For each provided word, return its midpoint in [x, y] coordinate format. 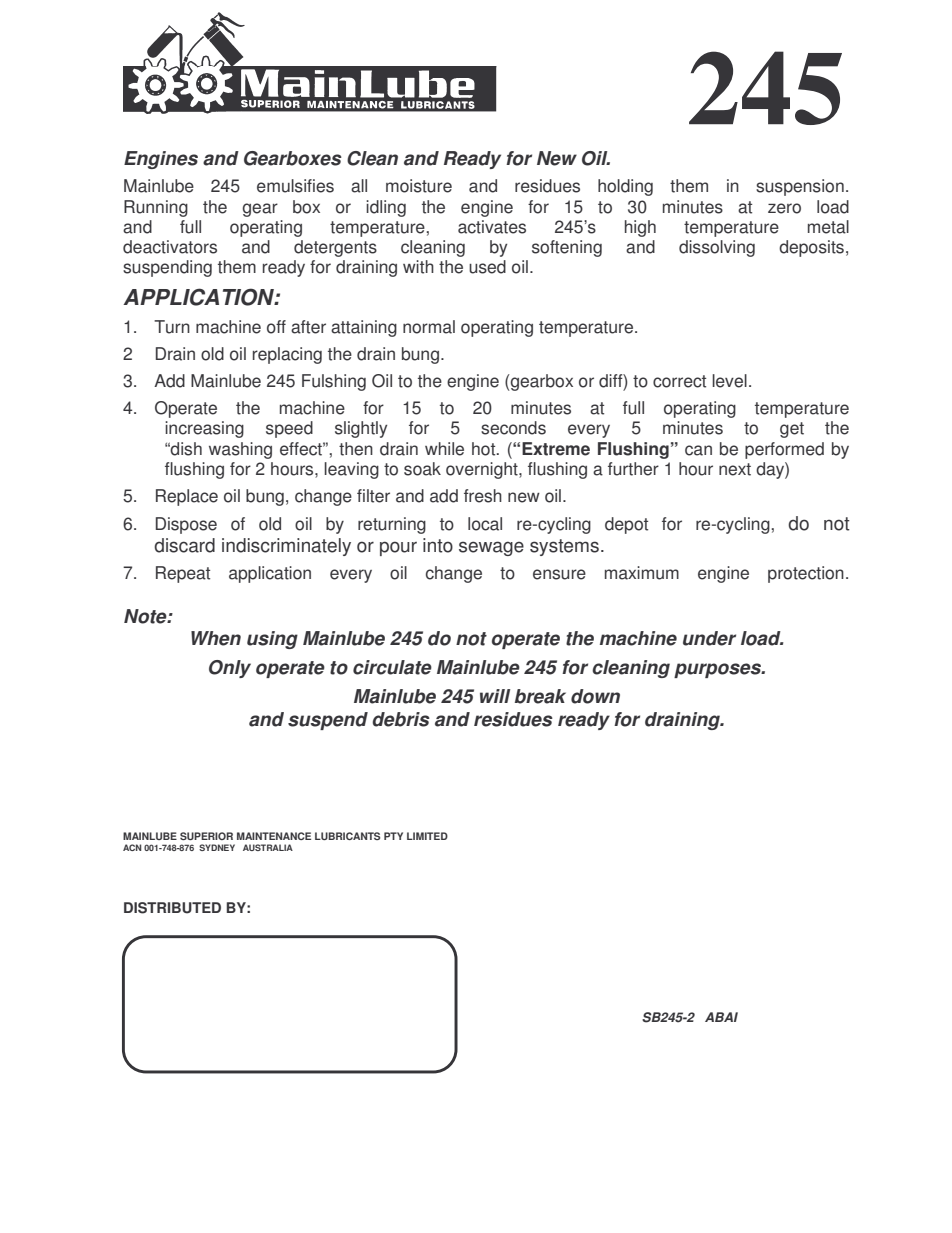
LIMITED [427, 836]
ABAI [721, 1017]
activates [492, 227]
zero [784, 208]
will [495, 696]
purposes [718, 670]
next [735, 469]
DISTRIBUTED [172, 908]
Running [156, 208]
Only [230, 669]
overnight [483, 470]
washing [240, 450]
